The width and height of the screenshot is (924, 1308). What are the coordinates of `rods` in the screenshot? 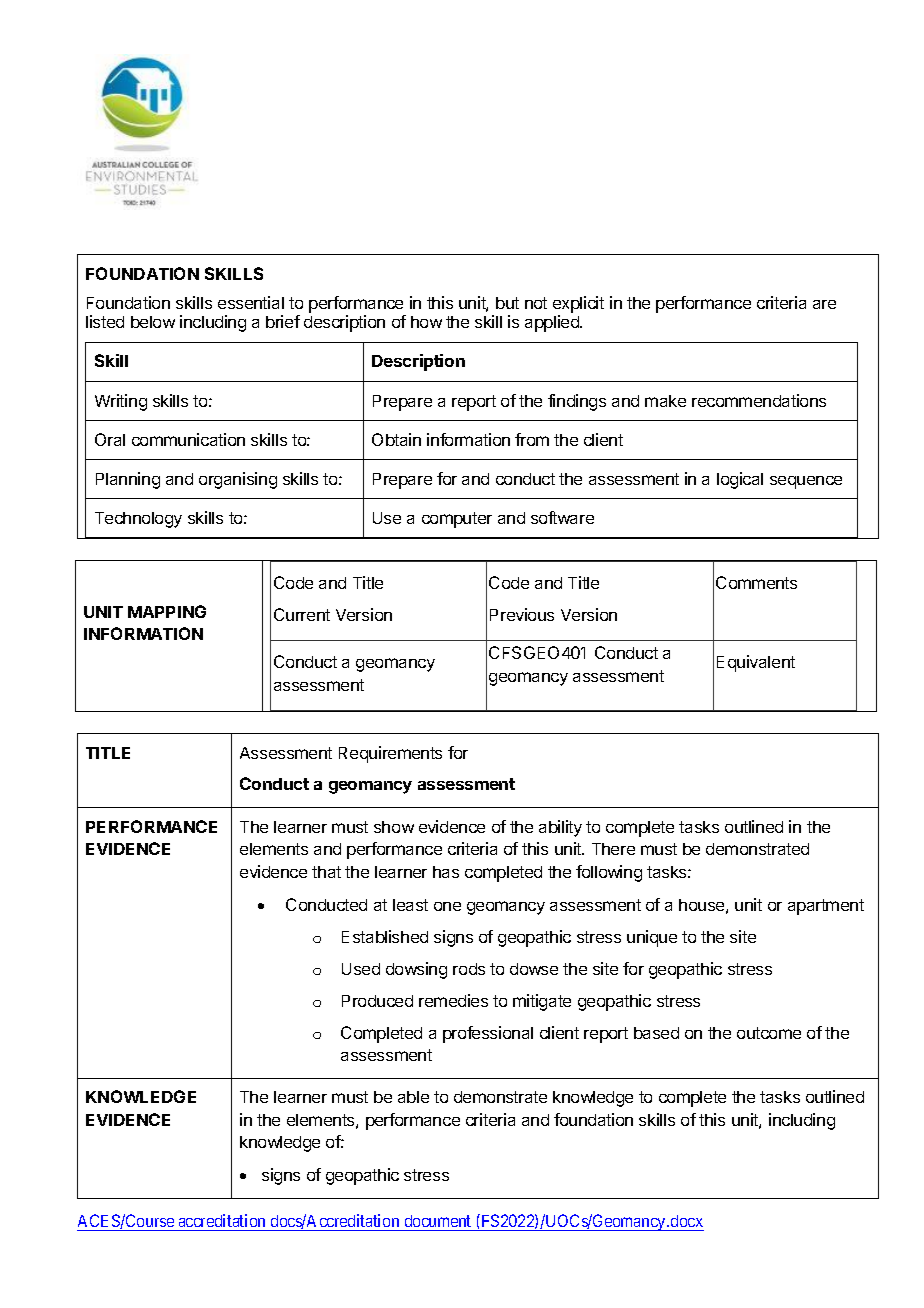 It's located at (469, 969).
